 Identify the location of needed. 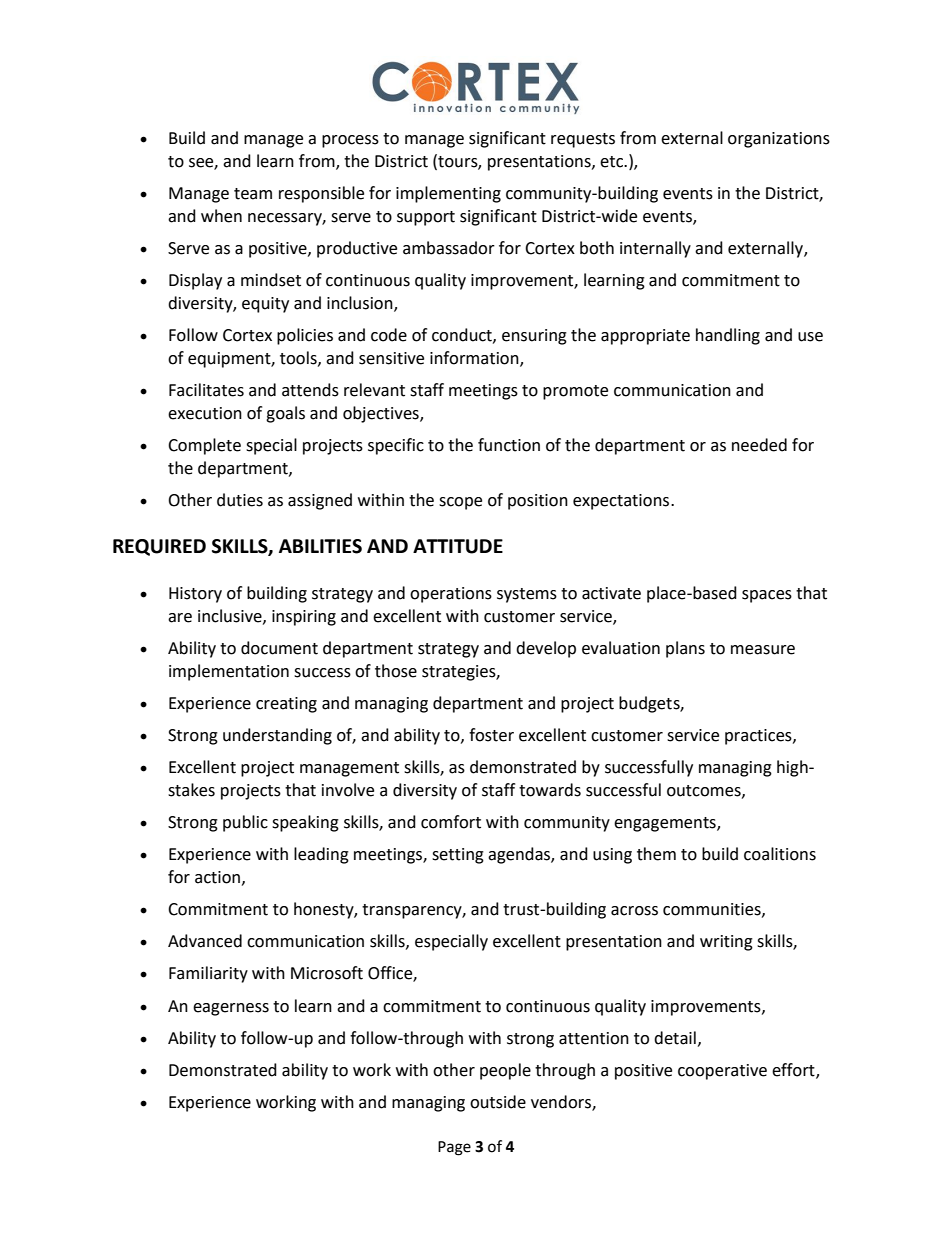
(759, 445).
